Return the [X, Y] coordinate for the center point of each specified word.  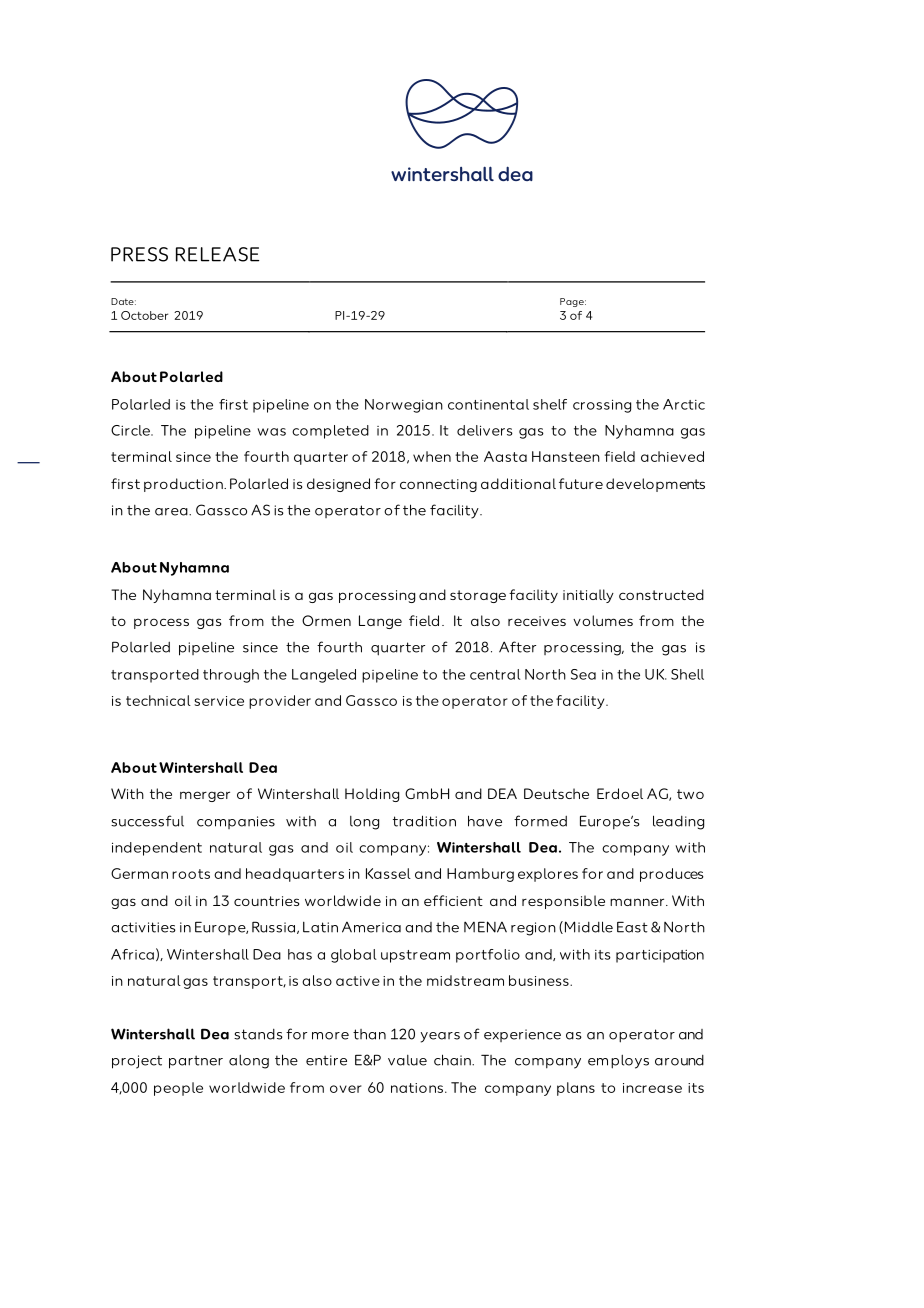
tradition [424, 821]
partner [196, 1062]
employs [618, 1061]
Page [573, 302]
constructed [661, 594]
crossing [602, 406]
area [172, 512]
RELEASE [217, 254]
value [407, 1060]
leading [678, 822]
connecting [438, 485]
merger [205, 796]
